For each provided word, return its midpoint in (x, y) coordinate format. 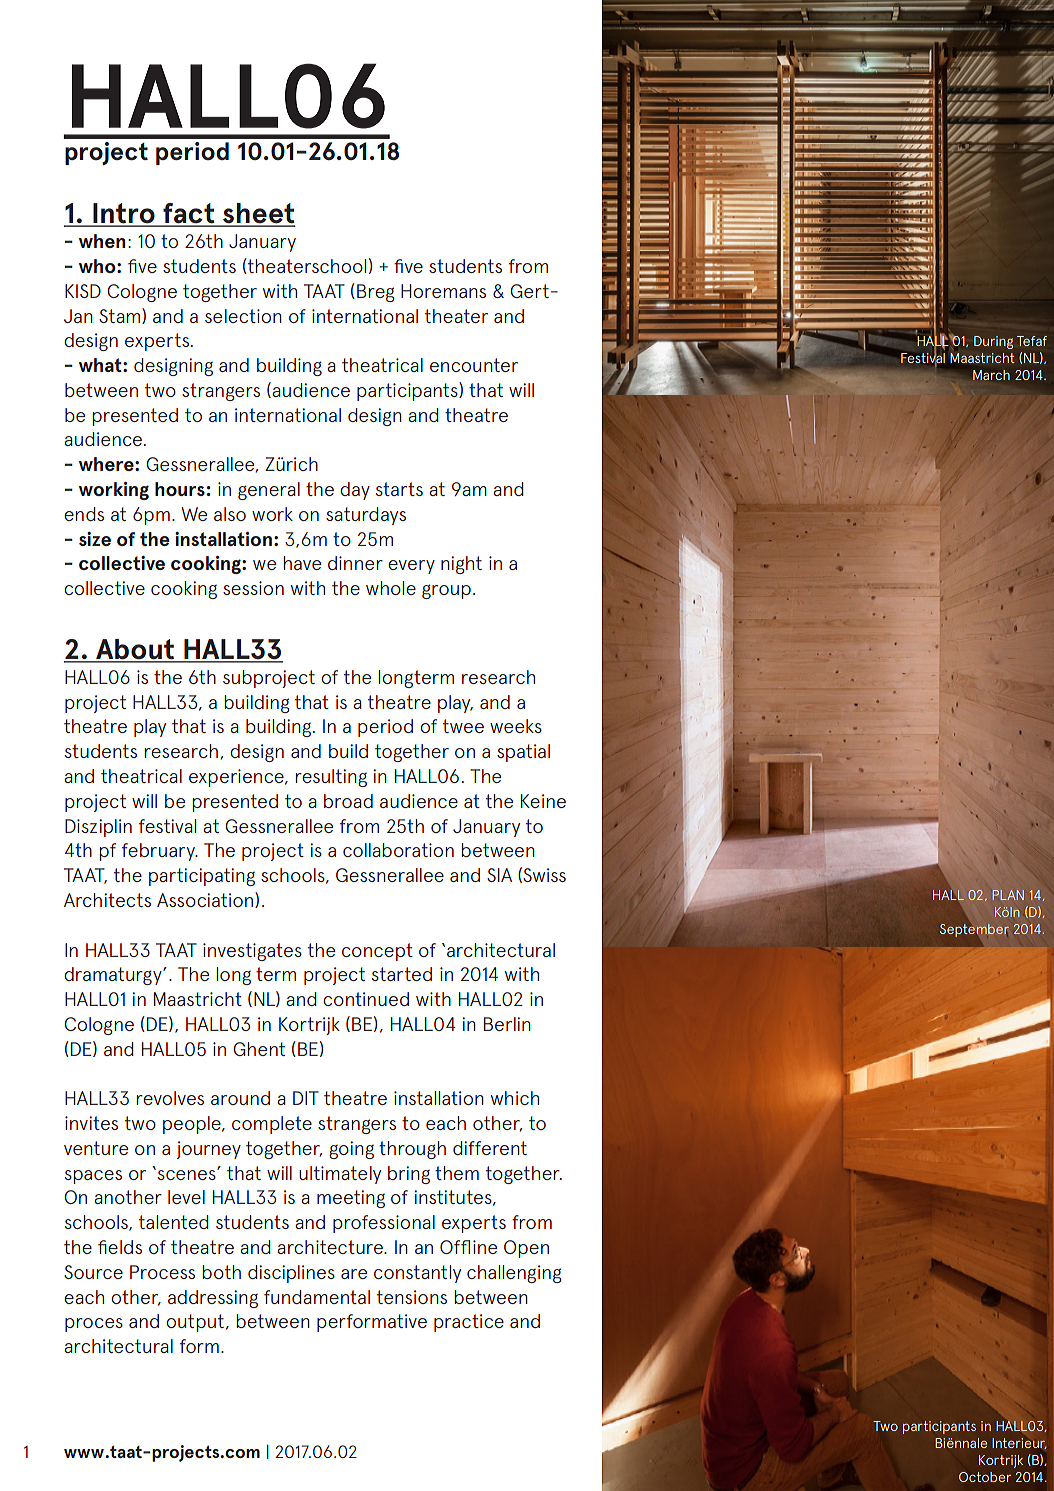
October (985, 1477)
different (490, 1148)
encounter (474, 365)
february (159, 852)
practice (469, 1323)
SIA (499, 875)
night (461, 565)
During (993, 342)
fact (189, 214)
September (974, 930)
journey (209, 1150)
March (991, 375)
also (230, 514)
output (195, 1323)
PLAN (1008, 895)
